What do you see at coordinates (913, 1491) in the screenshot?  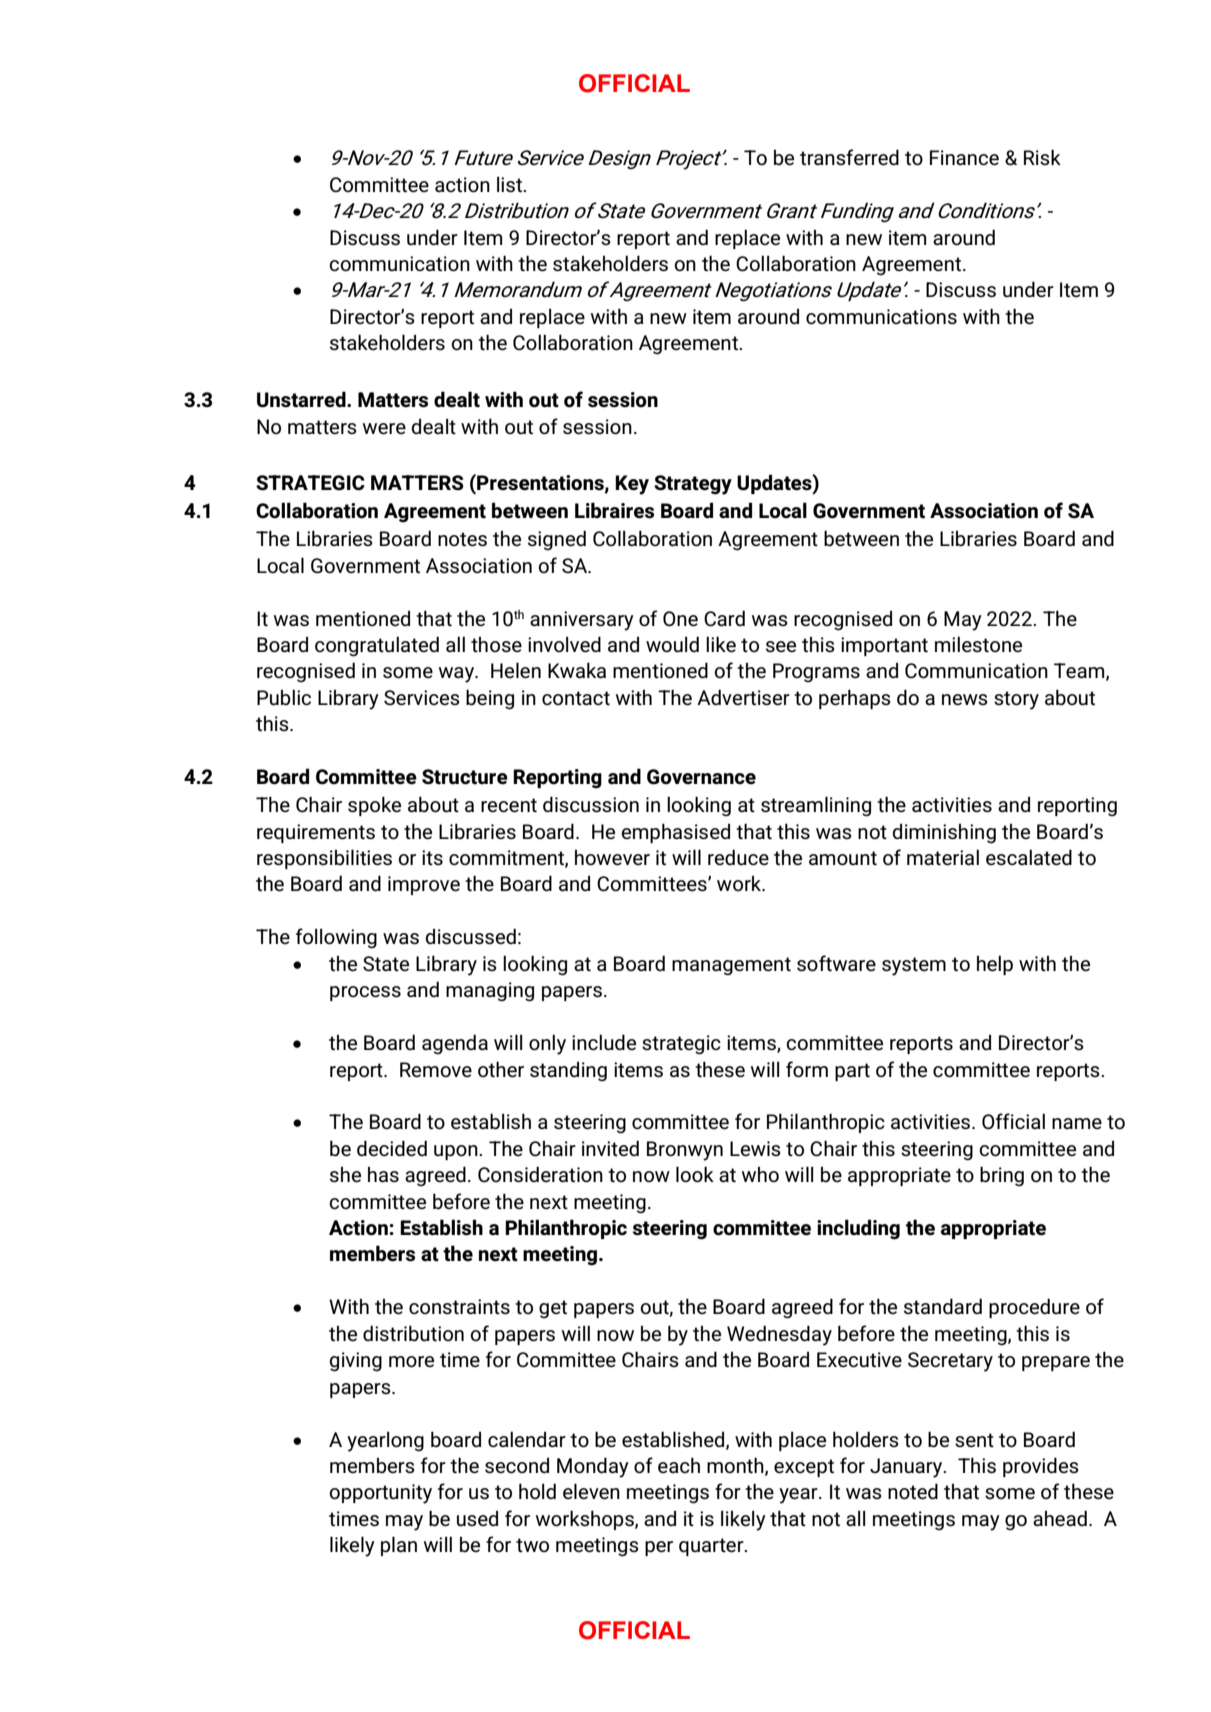 I see `noted` at bounding box center [913, 1491].
